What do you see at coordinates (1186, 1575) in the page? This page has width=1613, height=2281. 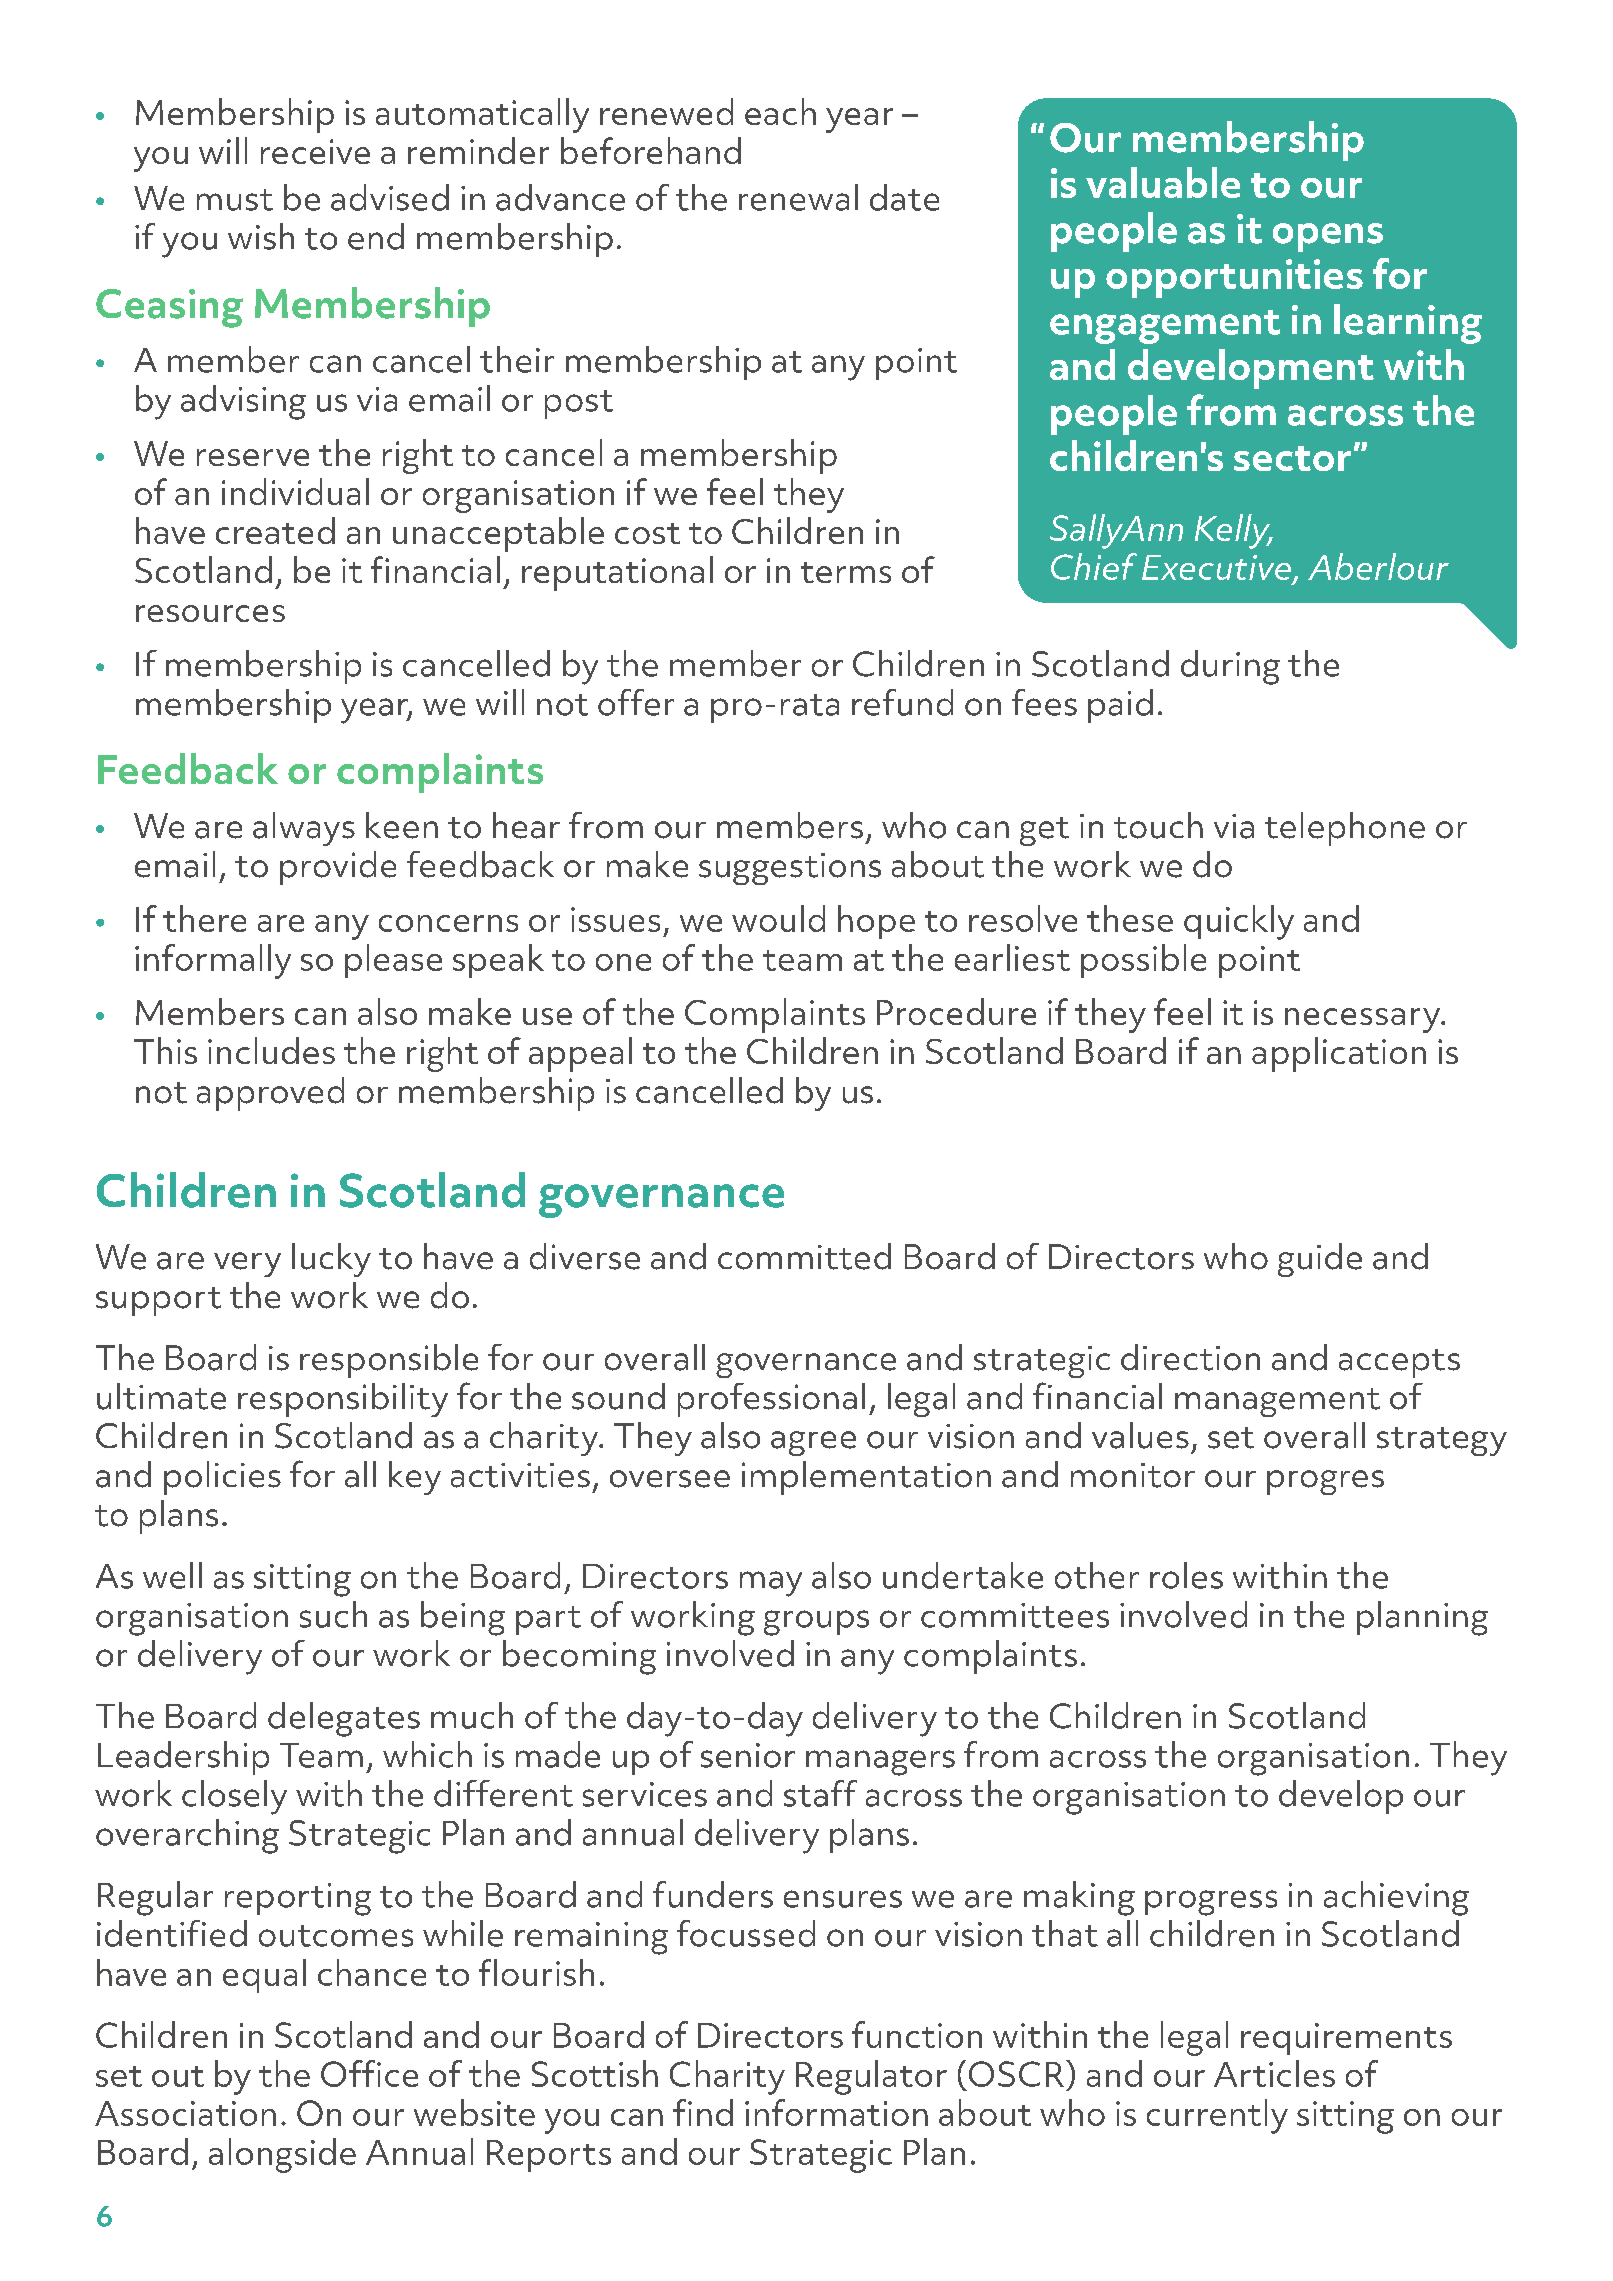 I see `roles` at bounding box center [1186, 1575].
